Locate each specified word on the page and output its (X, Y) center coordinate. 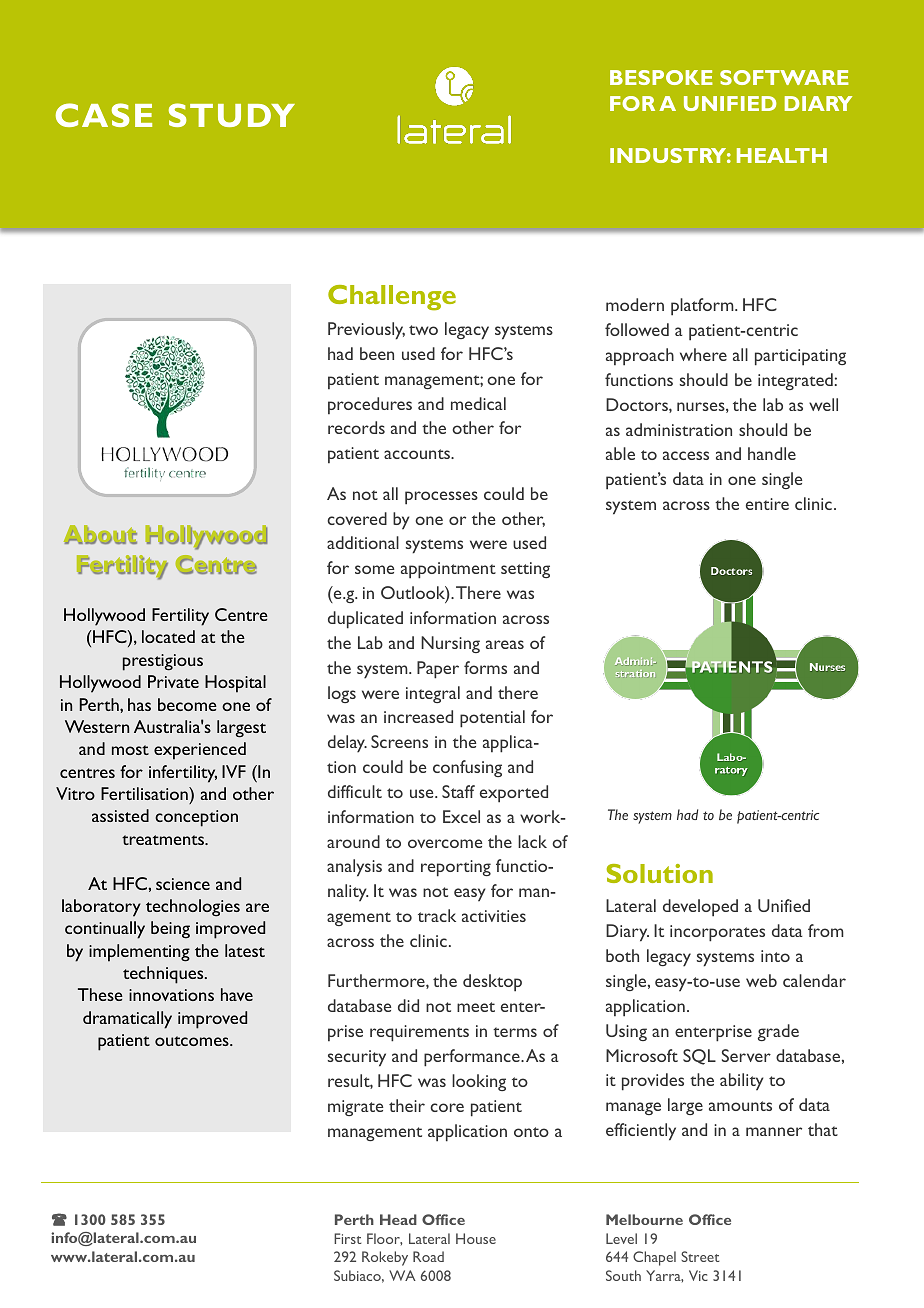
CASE (104, 115)
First (348, 1238)
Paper (438, 670)
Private (173, 681)
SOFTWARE (784, 77)
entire (767, 504)
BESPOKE (661, 77)
